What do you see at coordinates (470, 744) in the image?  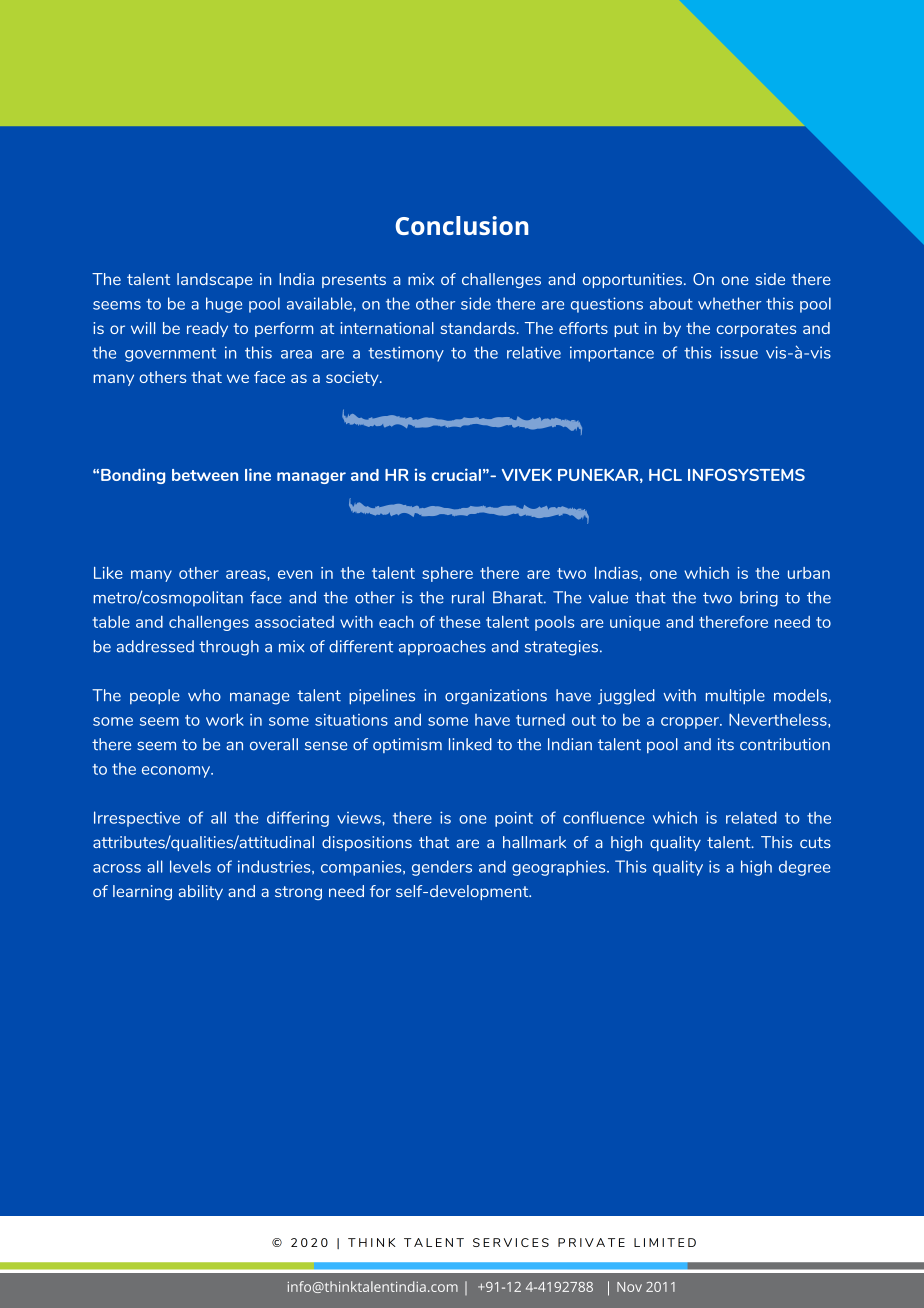 I see `linked` at bounding box center [470, 744].
